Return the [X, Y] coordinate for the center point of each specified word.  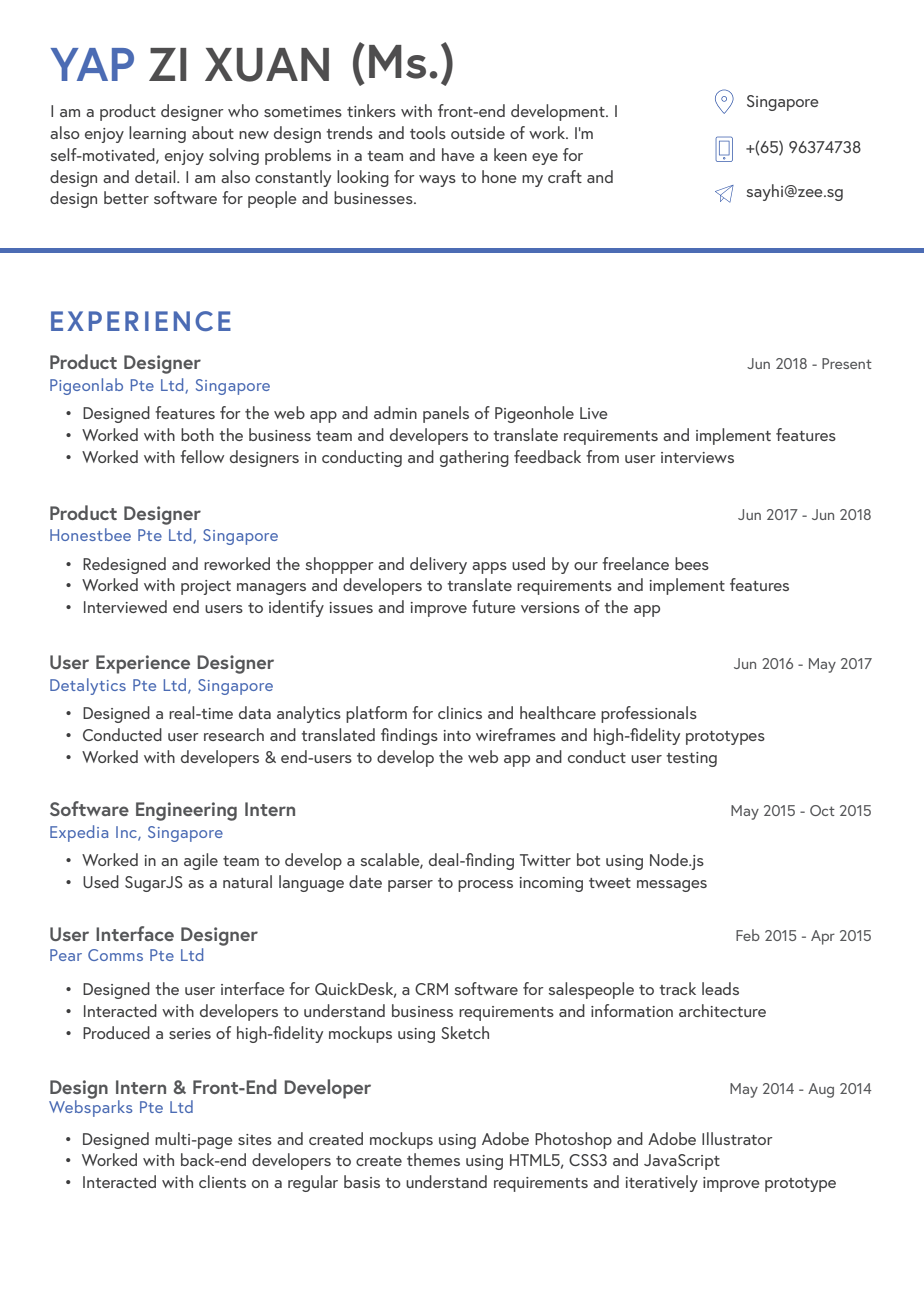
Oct [822, 810]
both [197, 434]
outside [478, 132]
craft [565, 176]
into [457, 735]
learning [157, 134]
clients [222, 1181]
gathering [474, 458]
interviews [697, 457]
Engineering [186, 811]
